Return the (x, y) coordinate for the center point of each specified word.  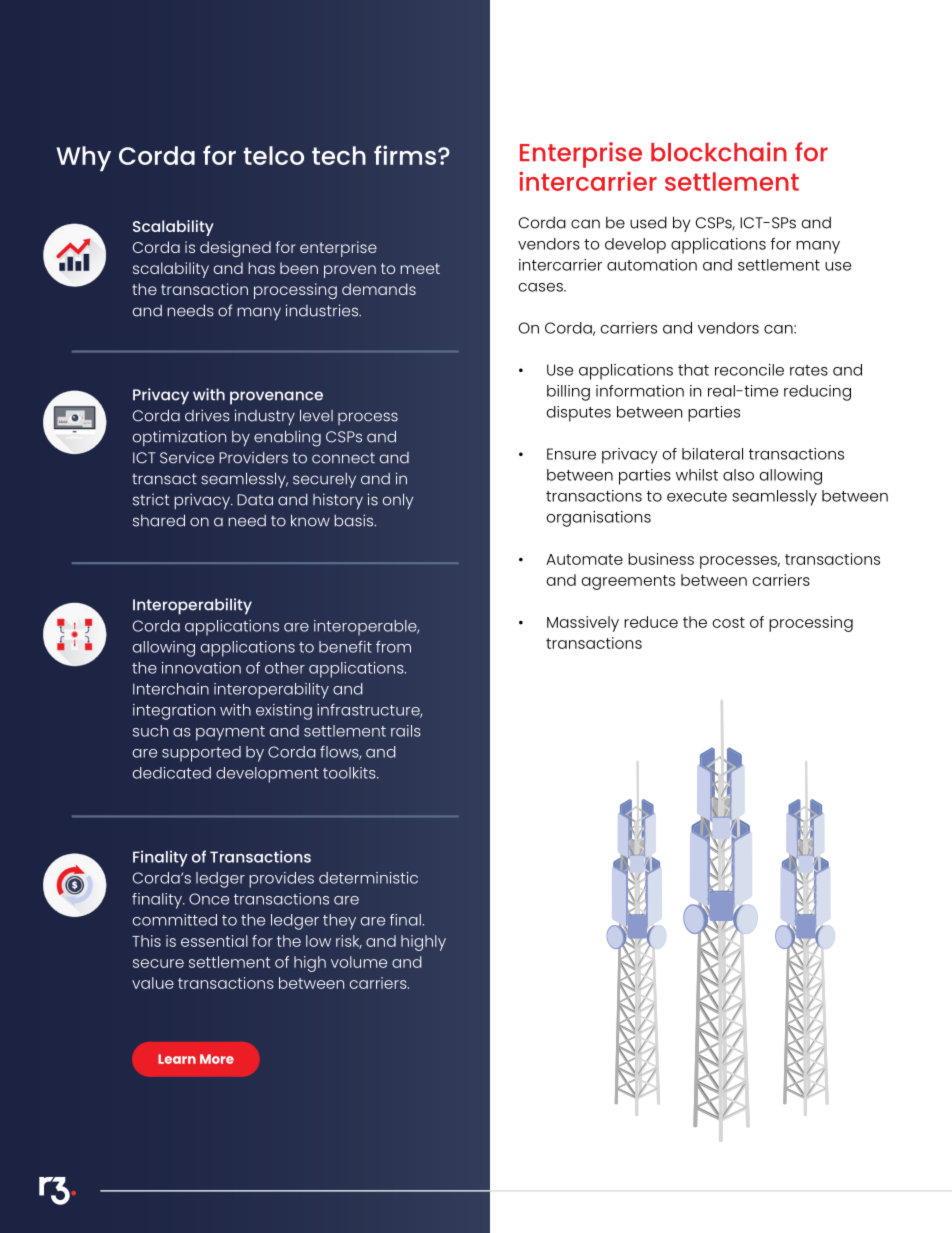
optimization (179, 438)
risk (349, 942)
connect (343, 458)
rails (406, 731)
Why (83, 158)
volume (359, 962)
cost (728, 622)
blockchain (719, 152)
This (146, 941)
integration (174, 712)
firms (405, 155)
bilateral (712, 454)
